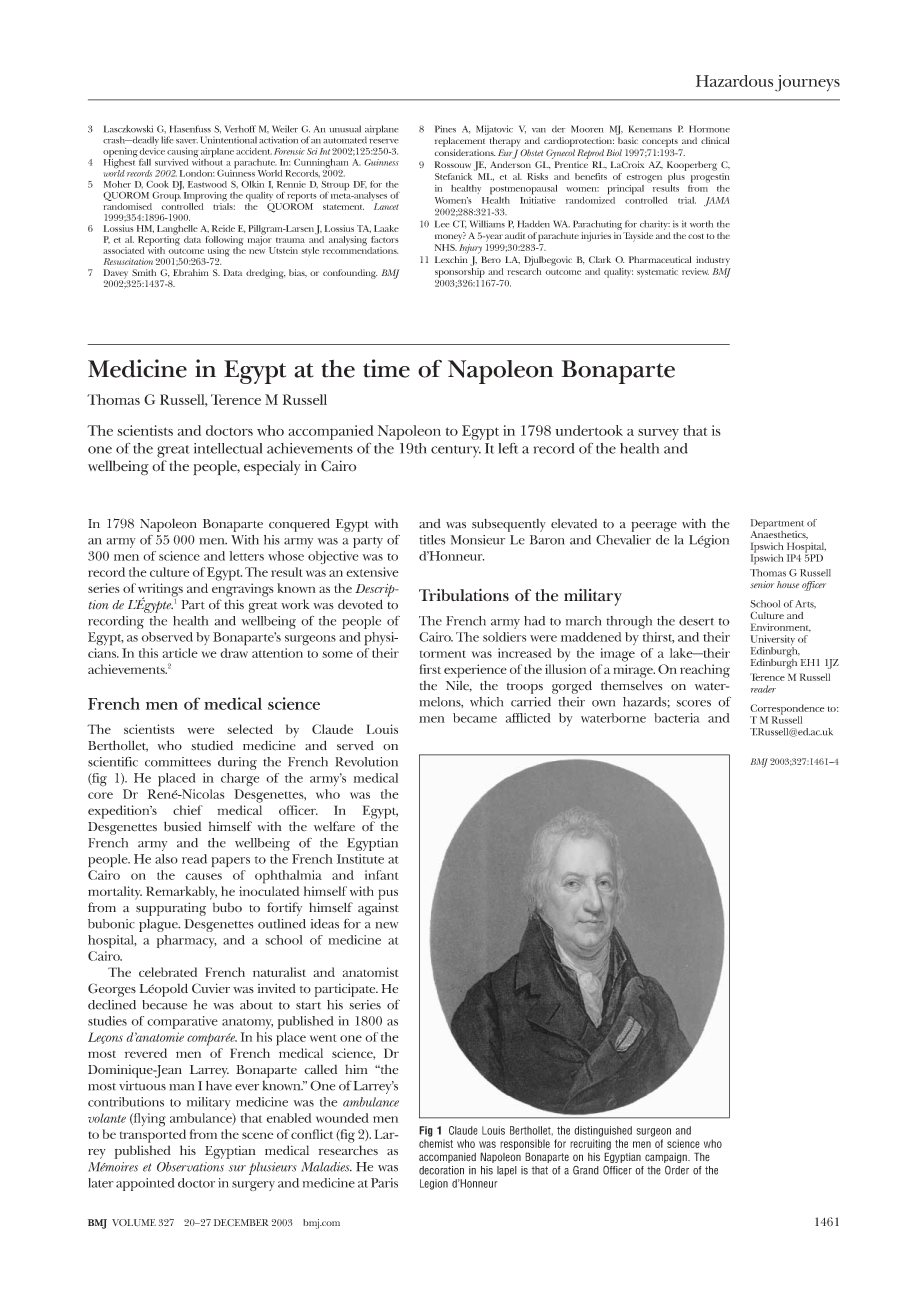 The height and width of the image is (1308, 924). Describe the element at coordinates (180, 653) in the image. I see `article` at that location.
